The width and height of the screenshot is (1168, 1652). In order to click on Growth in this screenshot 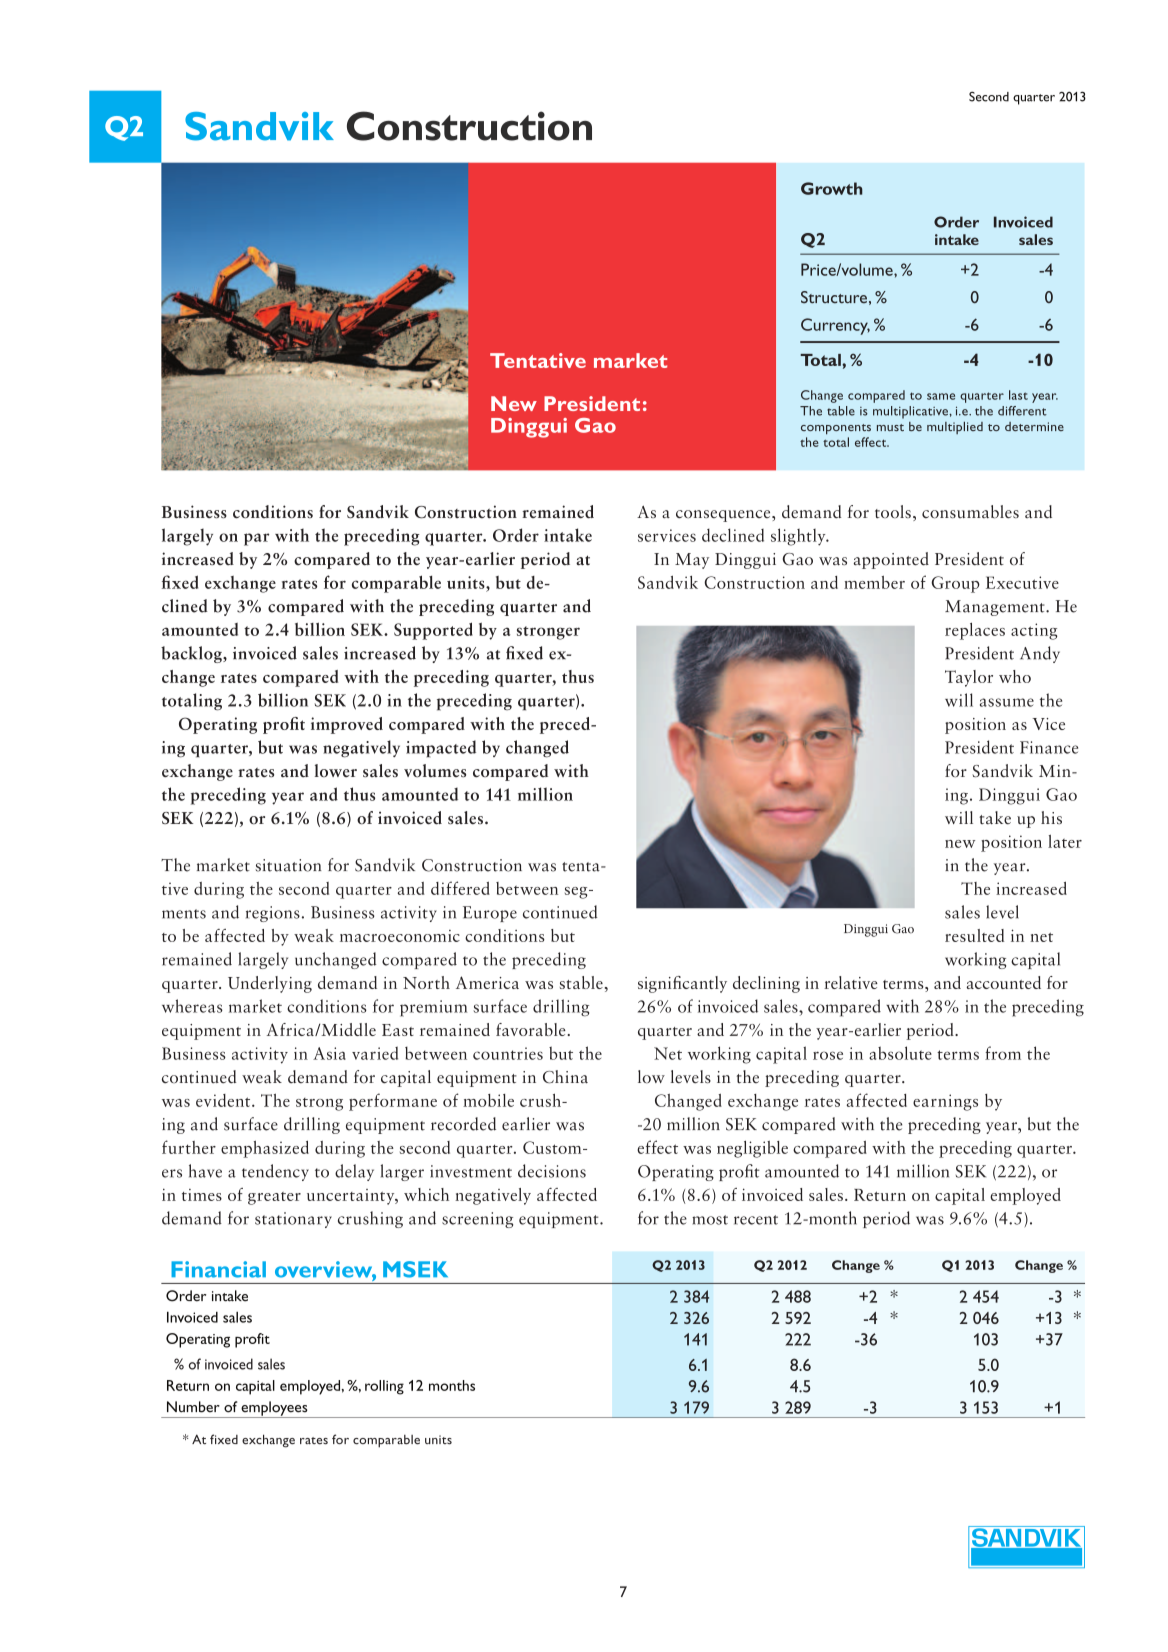, I will do `click(832, 188)`.
